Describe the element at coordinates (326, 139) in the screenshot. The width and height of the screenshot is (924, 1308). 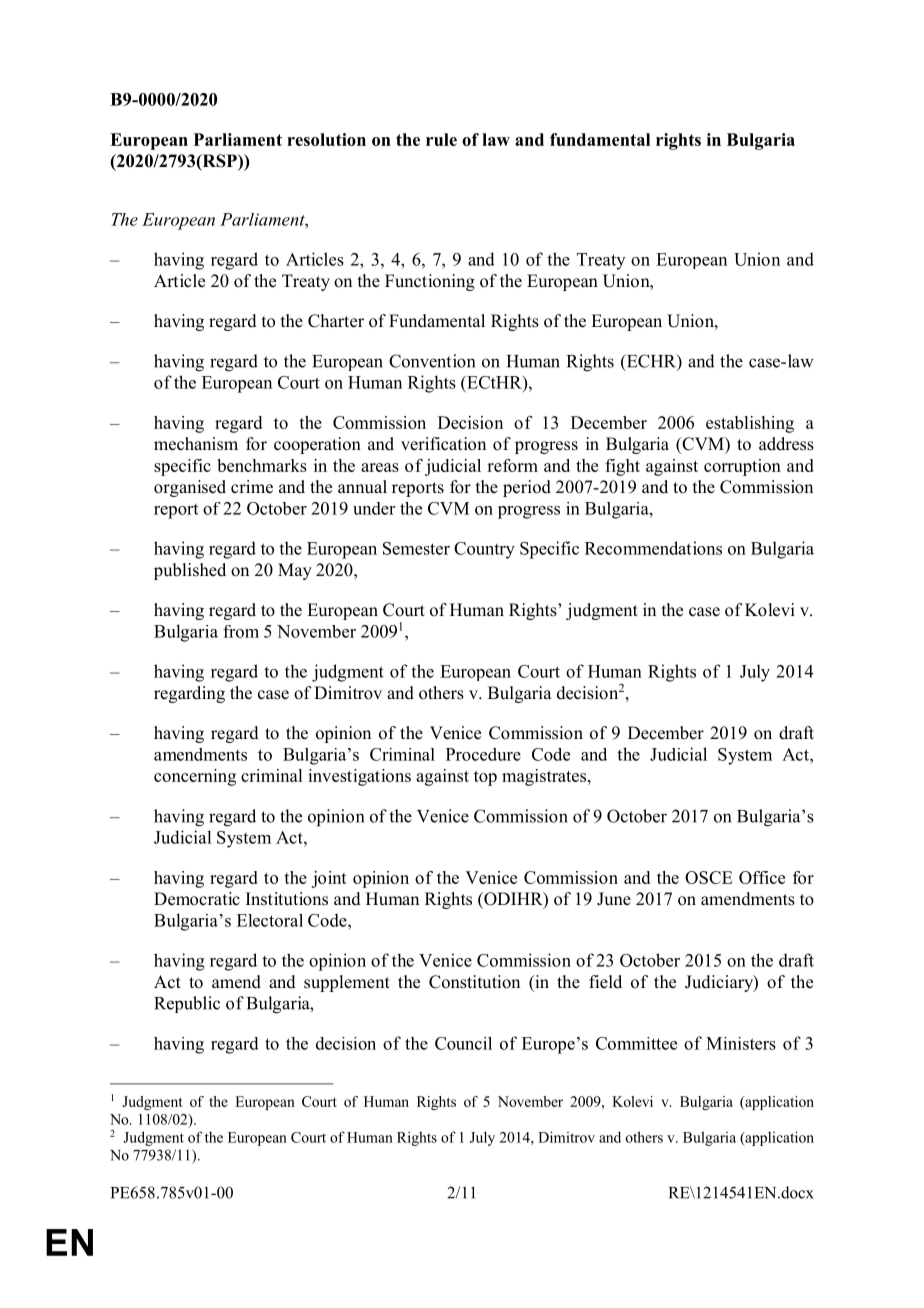
I see `resolution` at that location.
